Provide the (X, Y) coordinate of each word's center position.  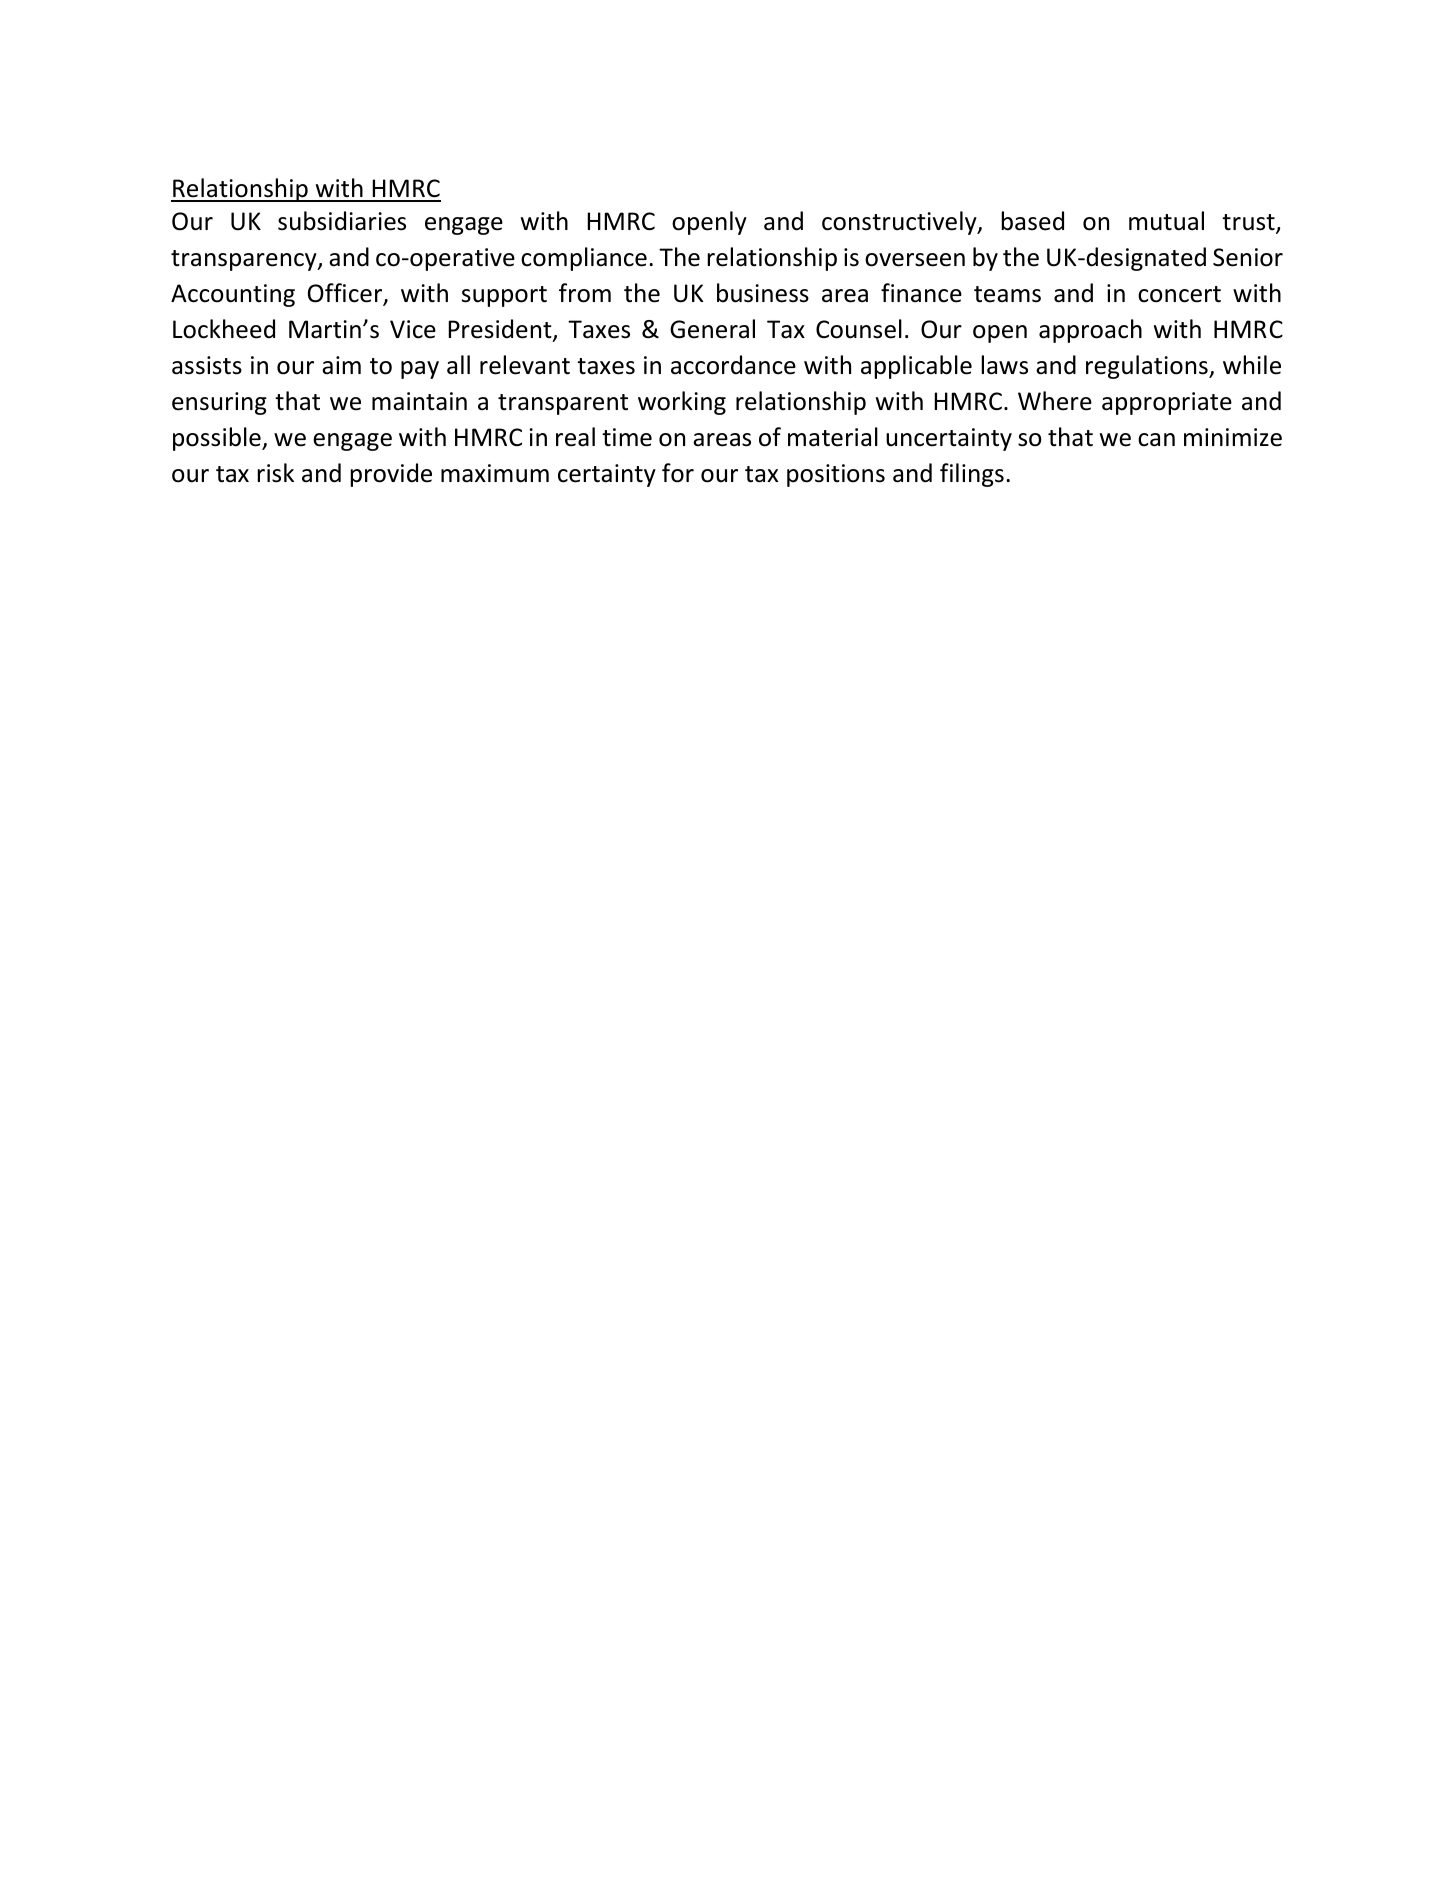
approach (1090, 331)
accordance (733, 365)
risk (275, 473)
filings (972, 475)
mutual (1166, 221)
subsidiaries (342, 221)
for (678, 473)
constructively (900, 223)
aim (341, 365)
